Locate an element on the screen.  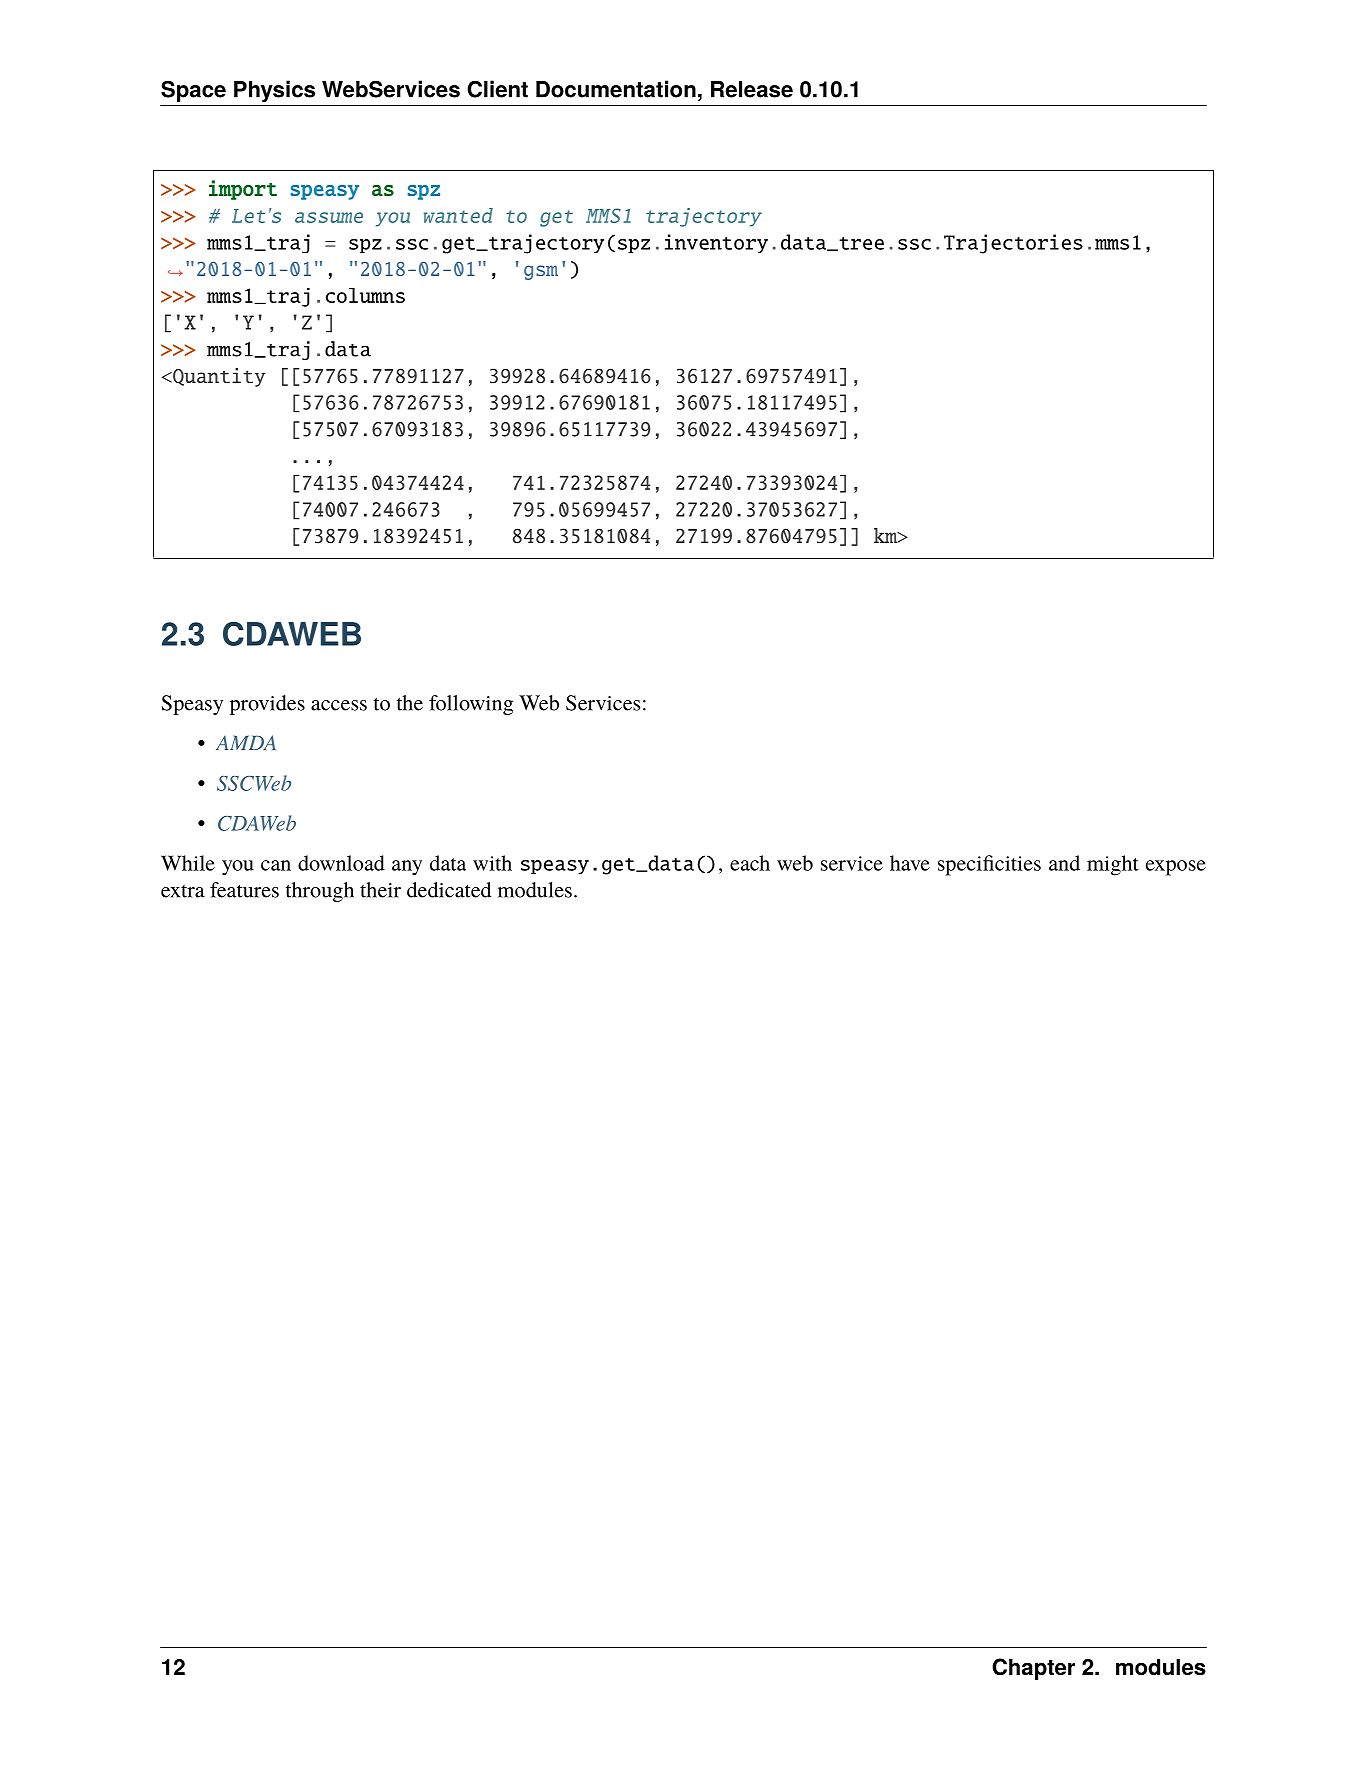
Chapter is located at coordinates (1033, 1669).
